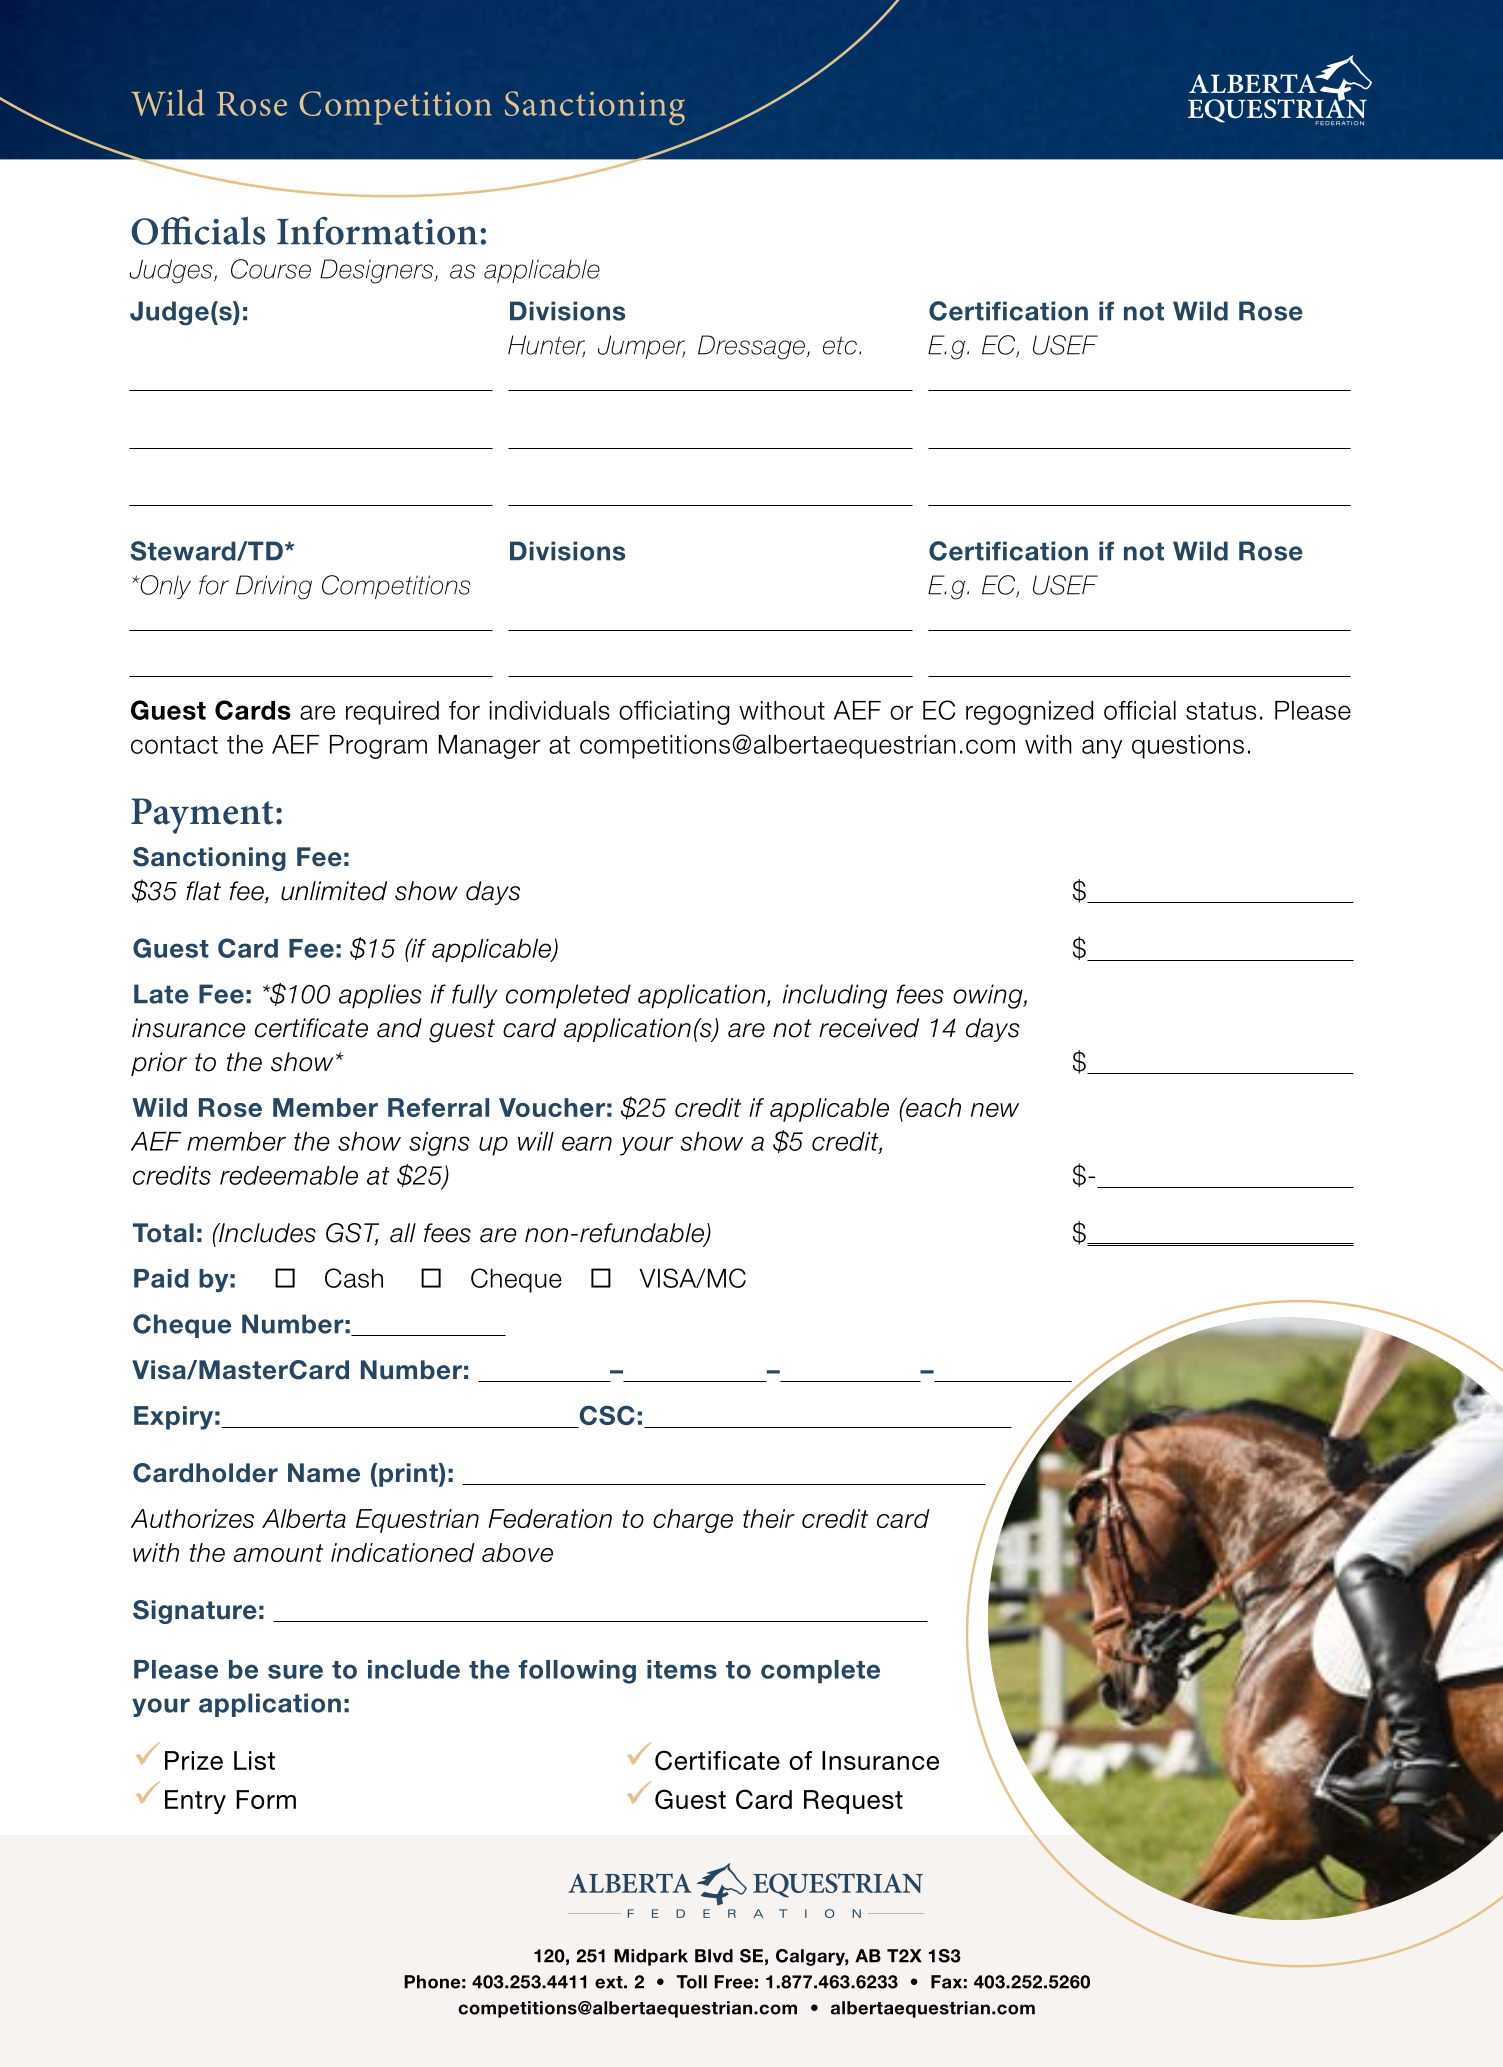 This screenshot has height=2067, width=1503. I want to click on Entry, so click(195, 1802).
